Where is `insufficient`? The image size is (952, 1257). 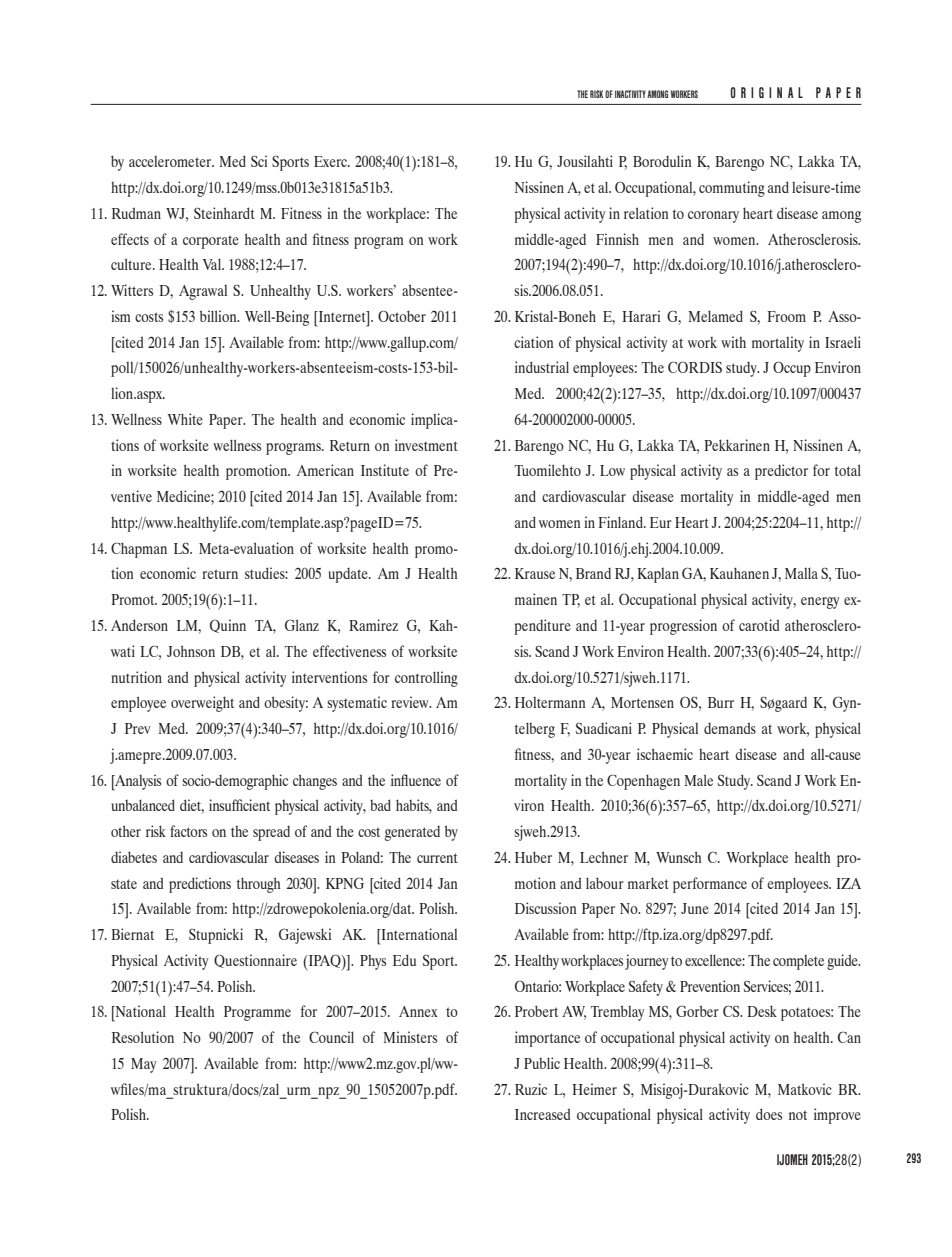 insufficient is located at coordinates (239, 805).
